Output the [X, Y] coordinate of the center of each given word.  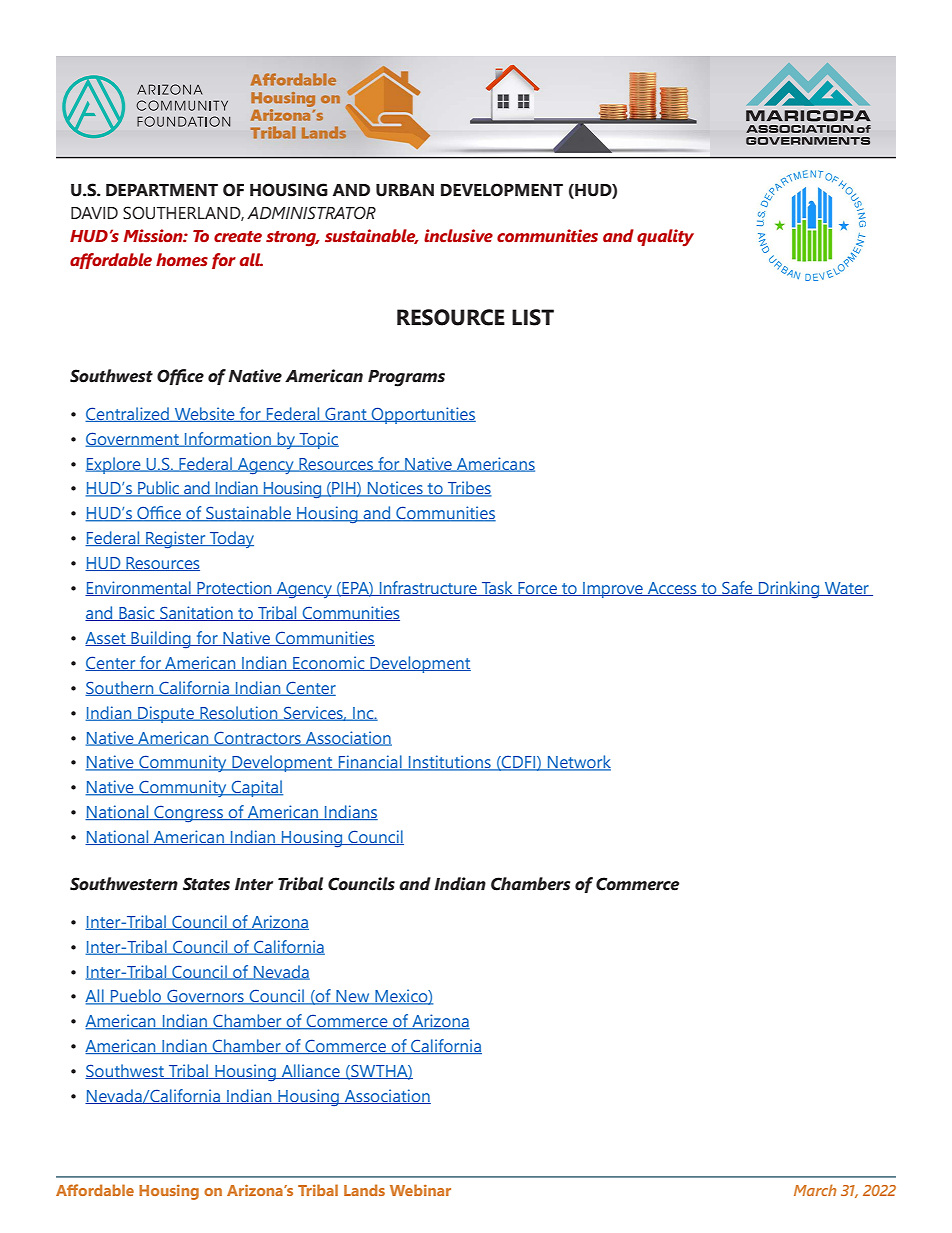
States [206, 884]
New [353, 997]
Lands [364, 1190]
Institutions [450, 763]
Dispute [166, 714]
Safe [737, 588]
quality [665, 238]
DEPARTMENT [162, 190]
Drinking [789, 589]
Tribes [469, 489]
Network [578, 763]
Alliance [310, 1071]
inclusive [458, 236]
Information [228, 439]
